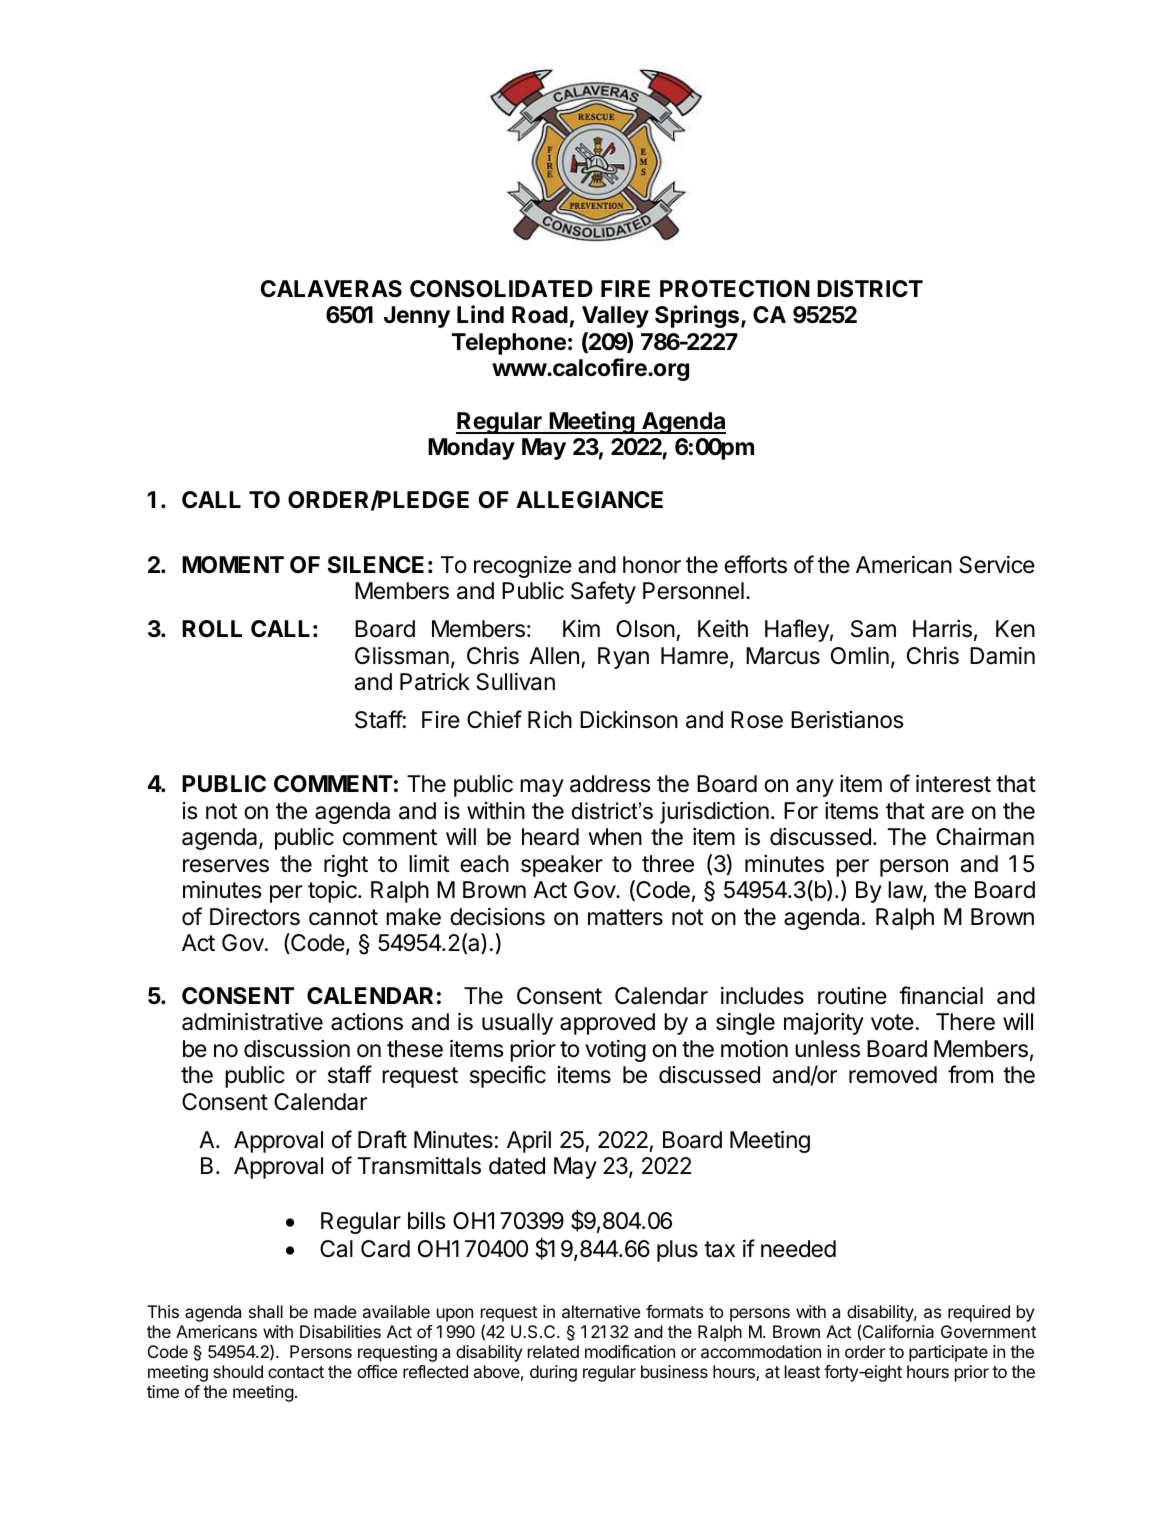 The image size is (1173, 1518). Describe the element at coordinates (735, 289) in the screenshot. I see `PROTECTION` at that location.
